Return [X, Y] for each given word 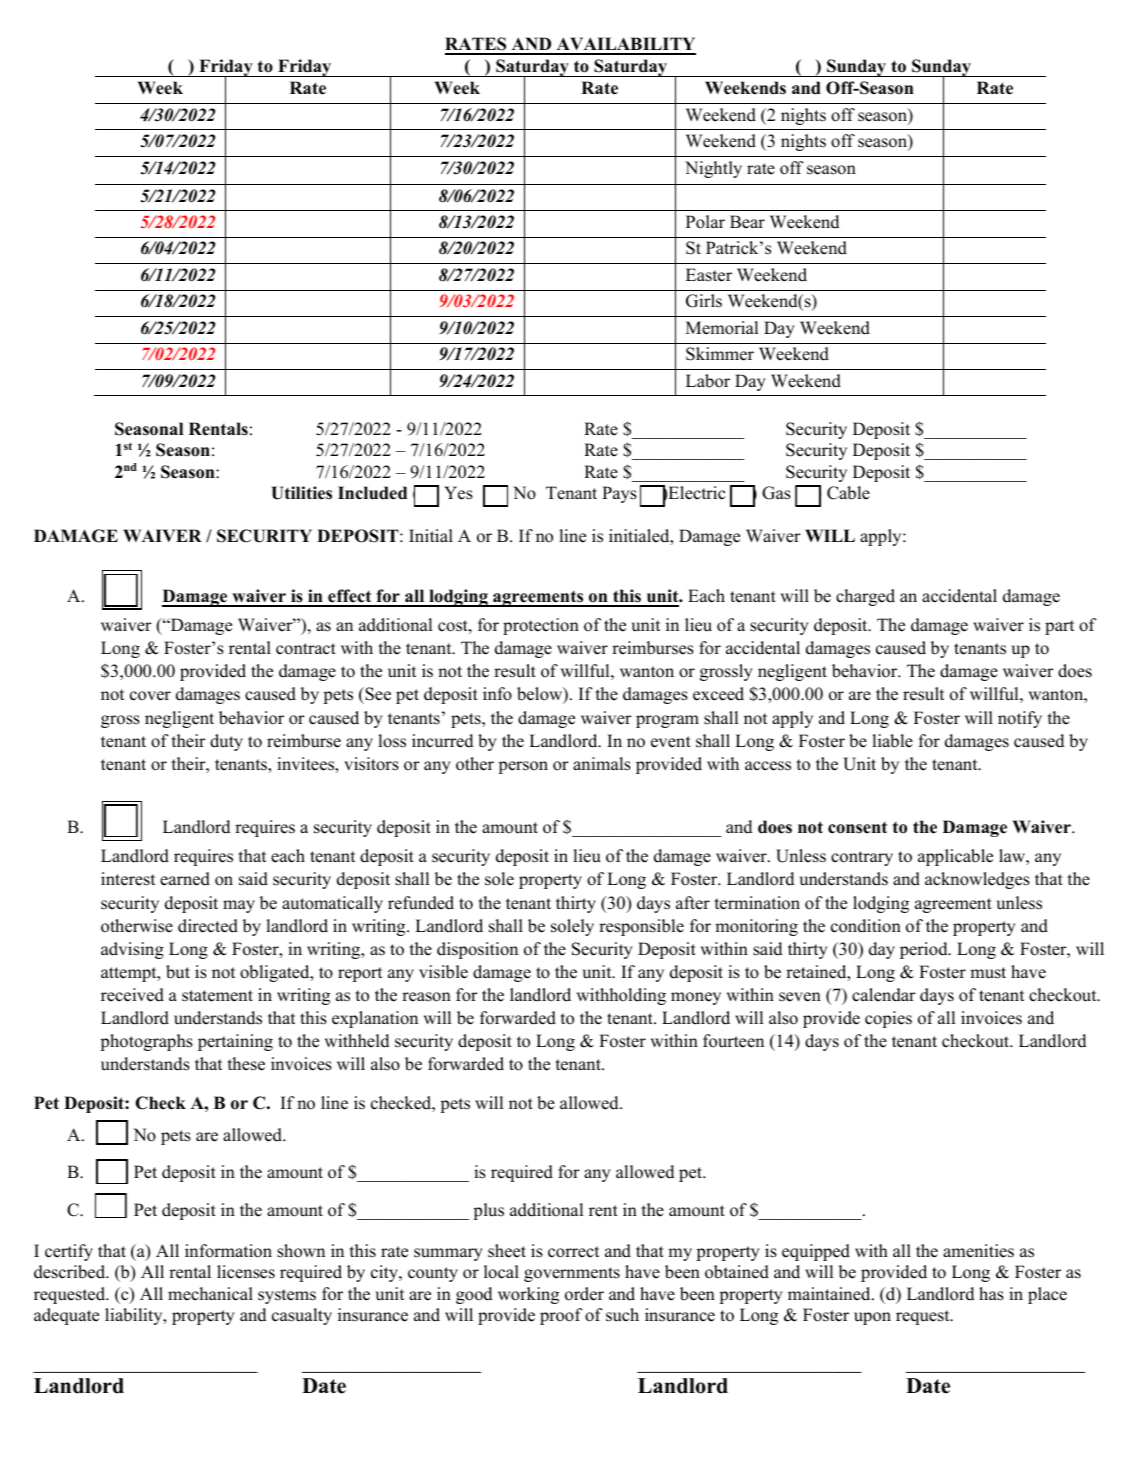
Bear [747, 222]
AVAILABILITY [625, 45]
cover [150, 696]
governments [572, 1274]
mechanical [210, 1294]
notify [1020, 719]
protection [541, 626]
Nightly [713, 169]
